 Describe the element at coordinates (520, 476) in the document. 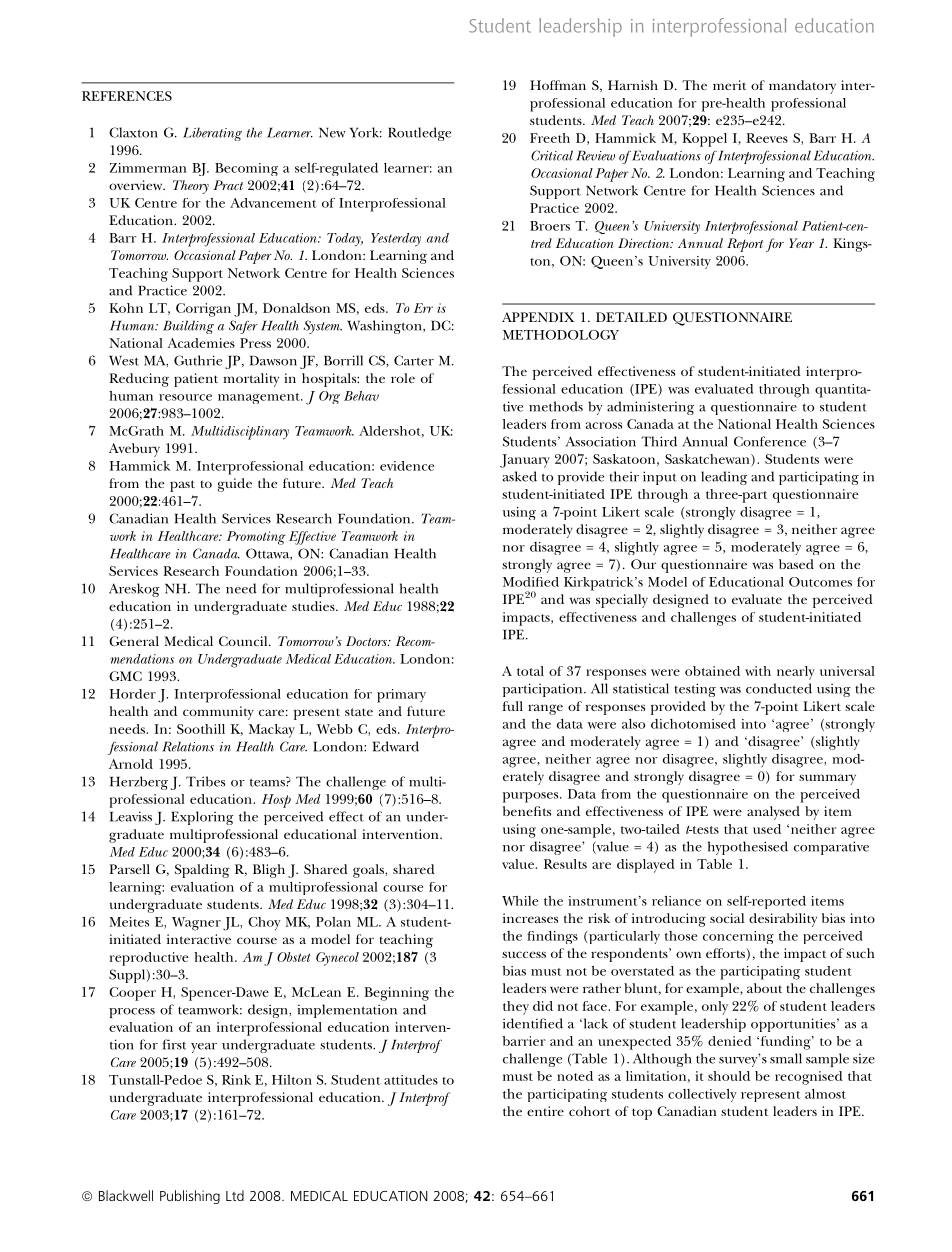

I see `asked` at that location.
